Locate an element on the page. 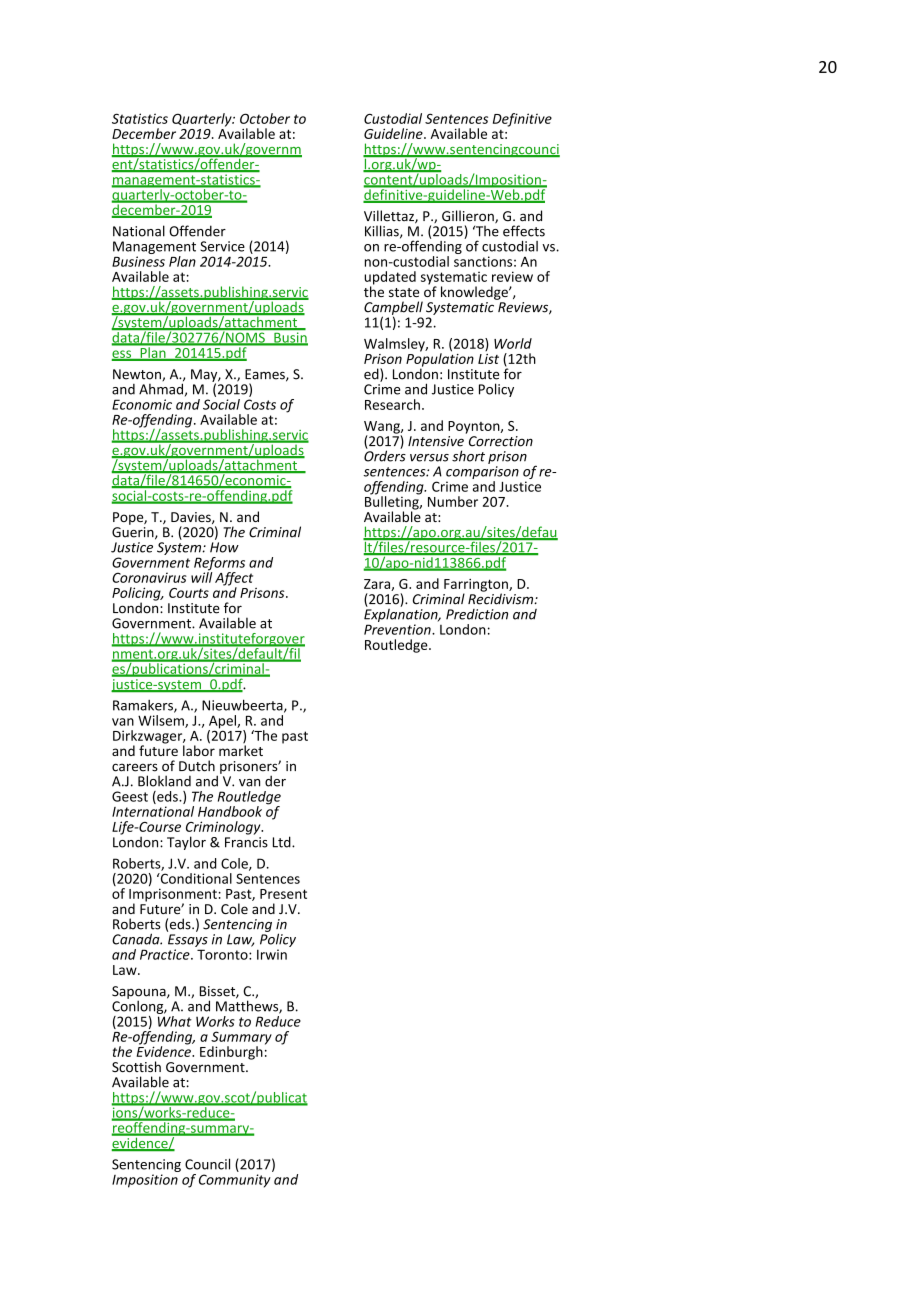 This document has height=1309, width=924. Newton is located at coordinates (138, 375).
